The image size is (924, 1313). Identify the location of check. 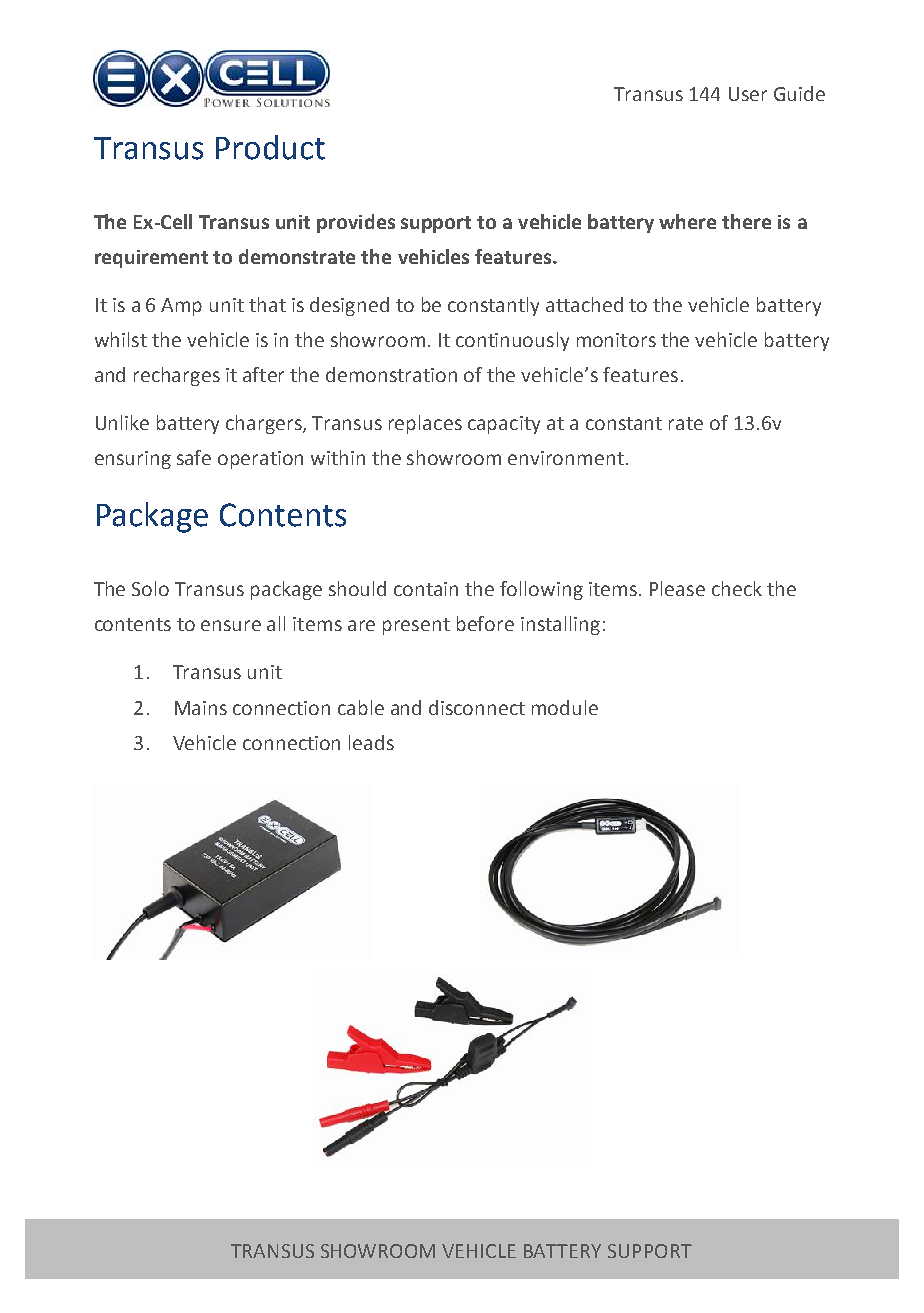
(737, 588).
